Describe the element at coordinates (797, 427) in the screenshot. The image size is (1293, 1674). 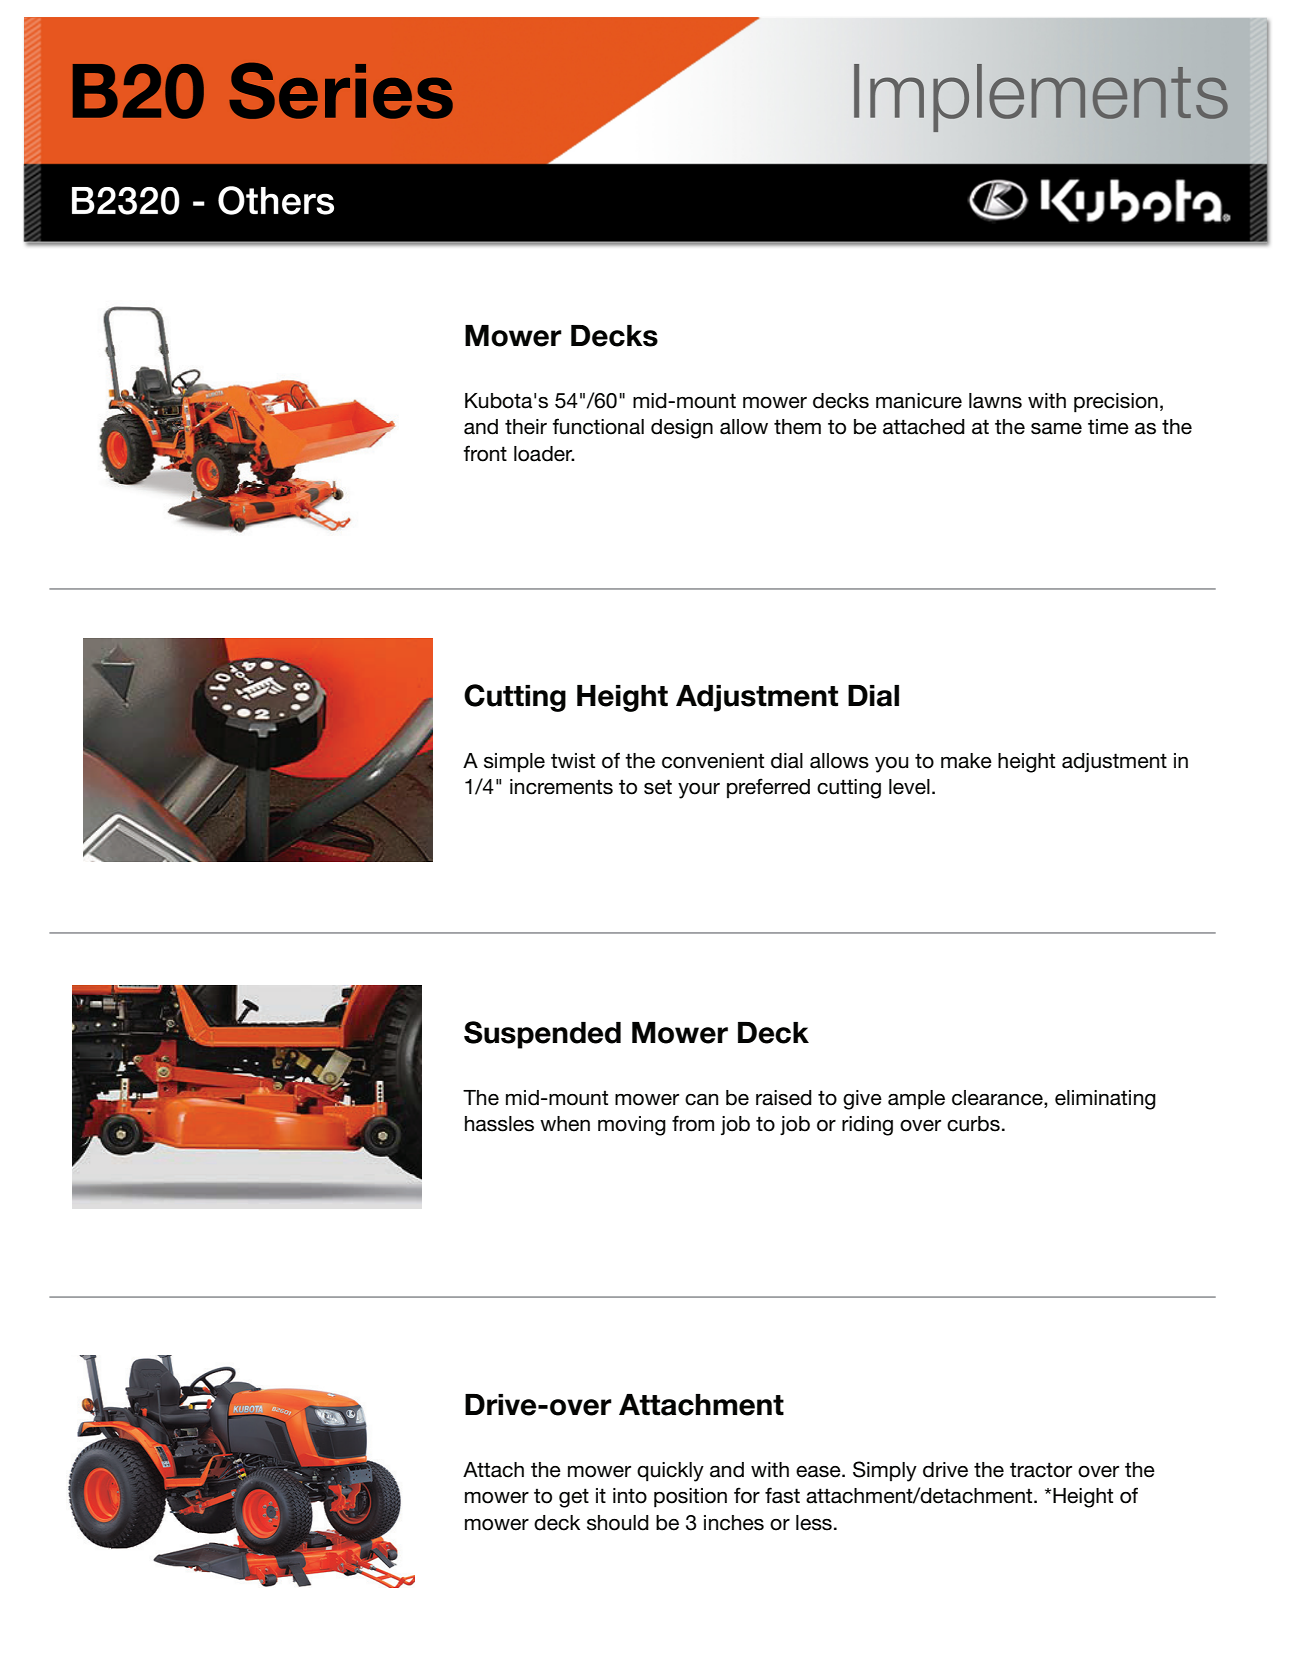
I see `them` at that location.
